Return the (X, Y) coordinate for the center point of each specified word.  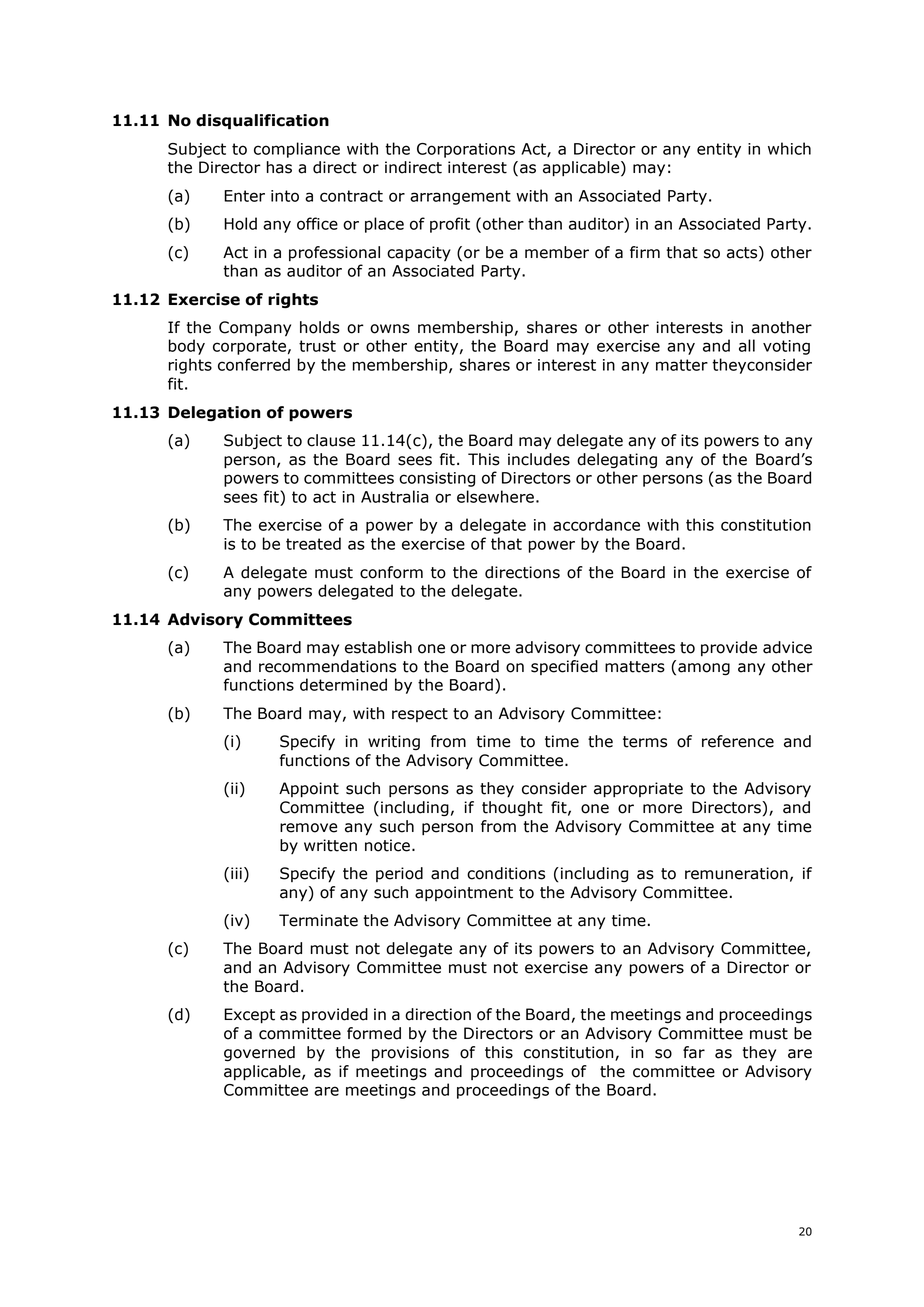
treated (313, 543)
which (789, 148)
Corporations (466, 150)
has (279, 167)
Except (249, 1016)
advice (787, 647)
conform (391, 572)
